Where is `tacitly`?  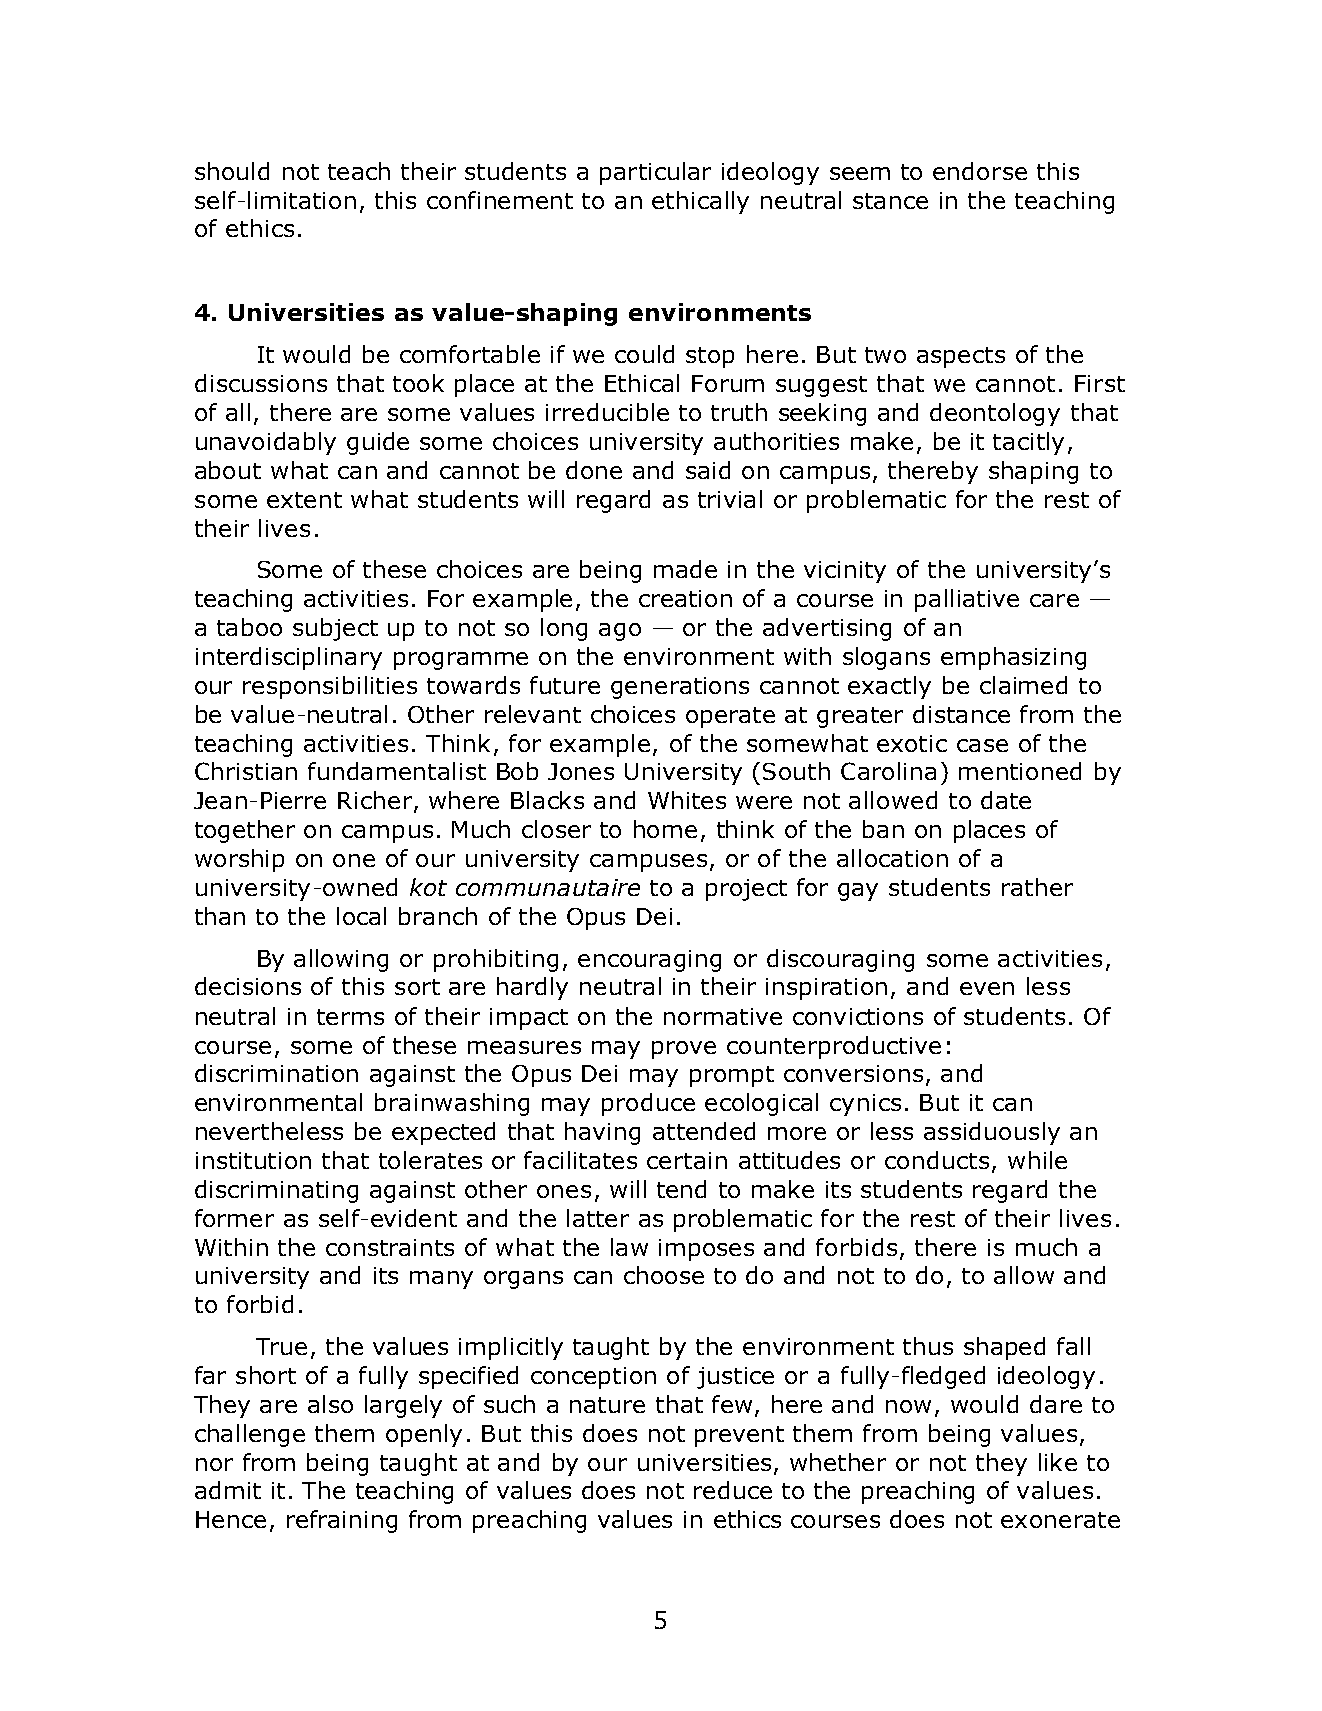 tacitly is located at coordinates (1028, 443).
